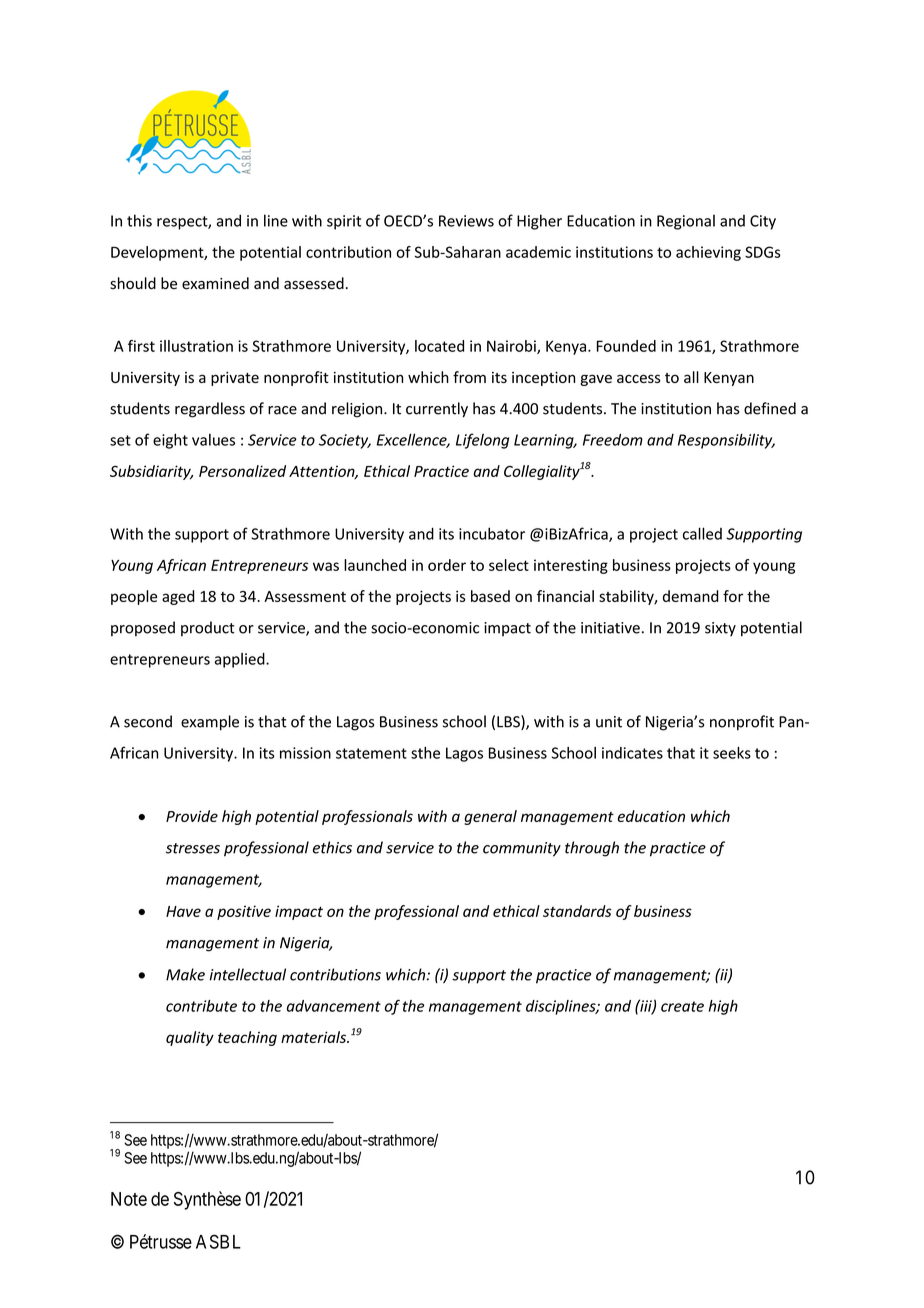 The height and width of the document is (1308, 924). Describe the element at coordinates (708, 253) in the document. I see `achieving` at that location.
